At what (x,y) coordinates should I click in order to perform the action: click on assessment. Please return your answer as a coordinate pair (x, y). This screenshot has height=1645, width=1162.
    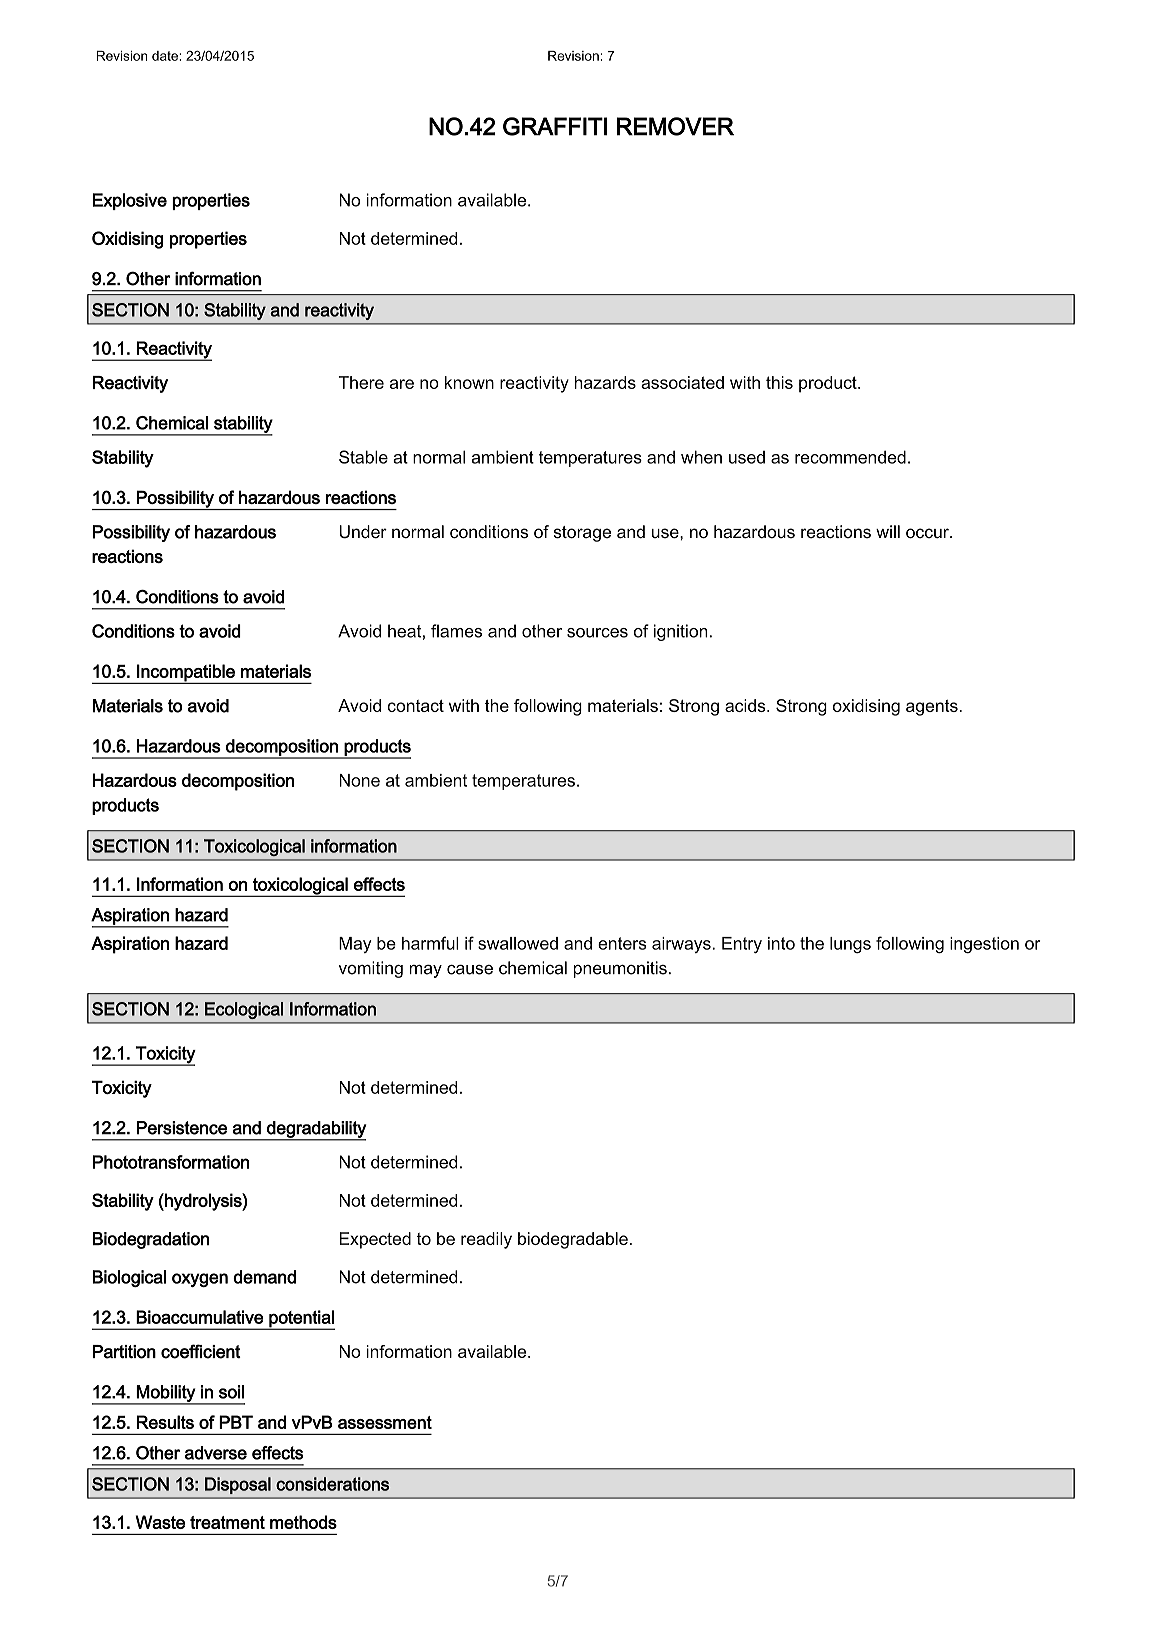
    Looking at the image, I should click on (385, 1422).
